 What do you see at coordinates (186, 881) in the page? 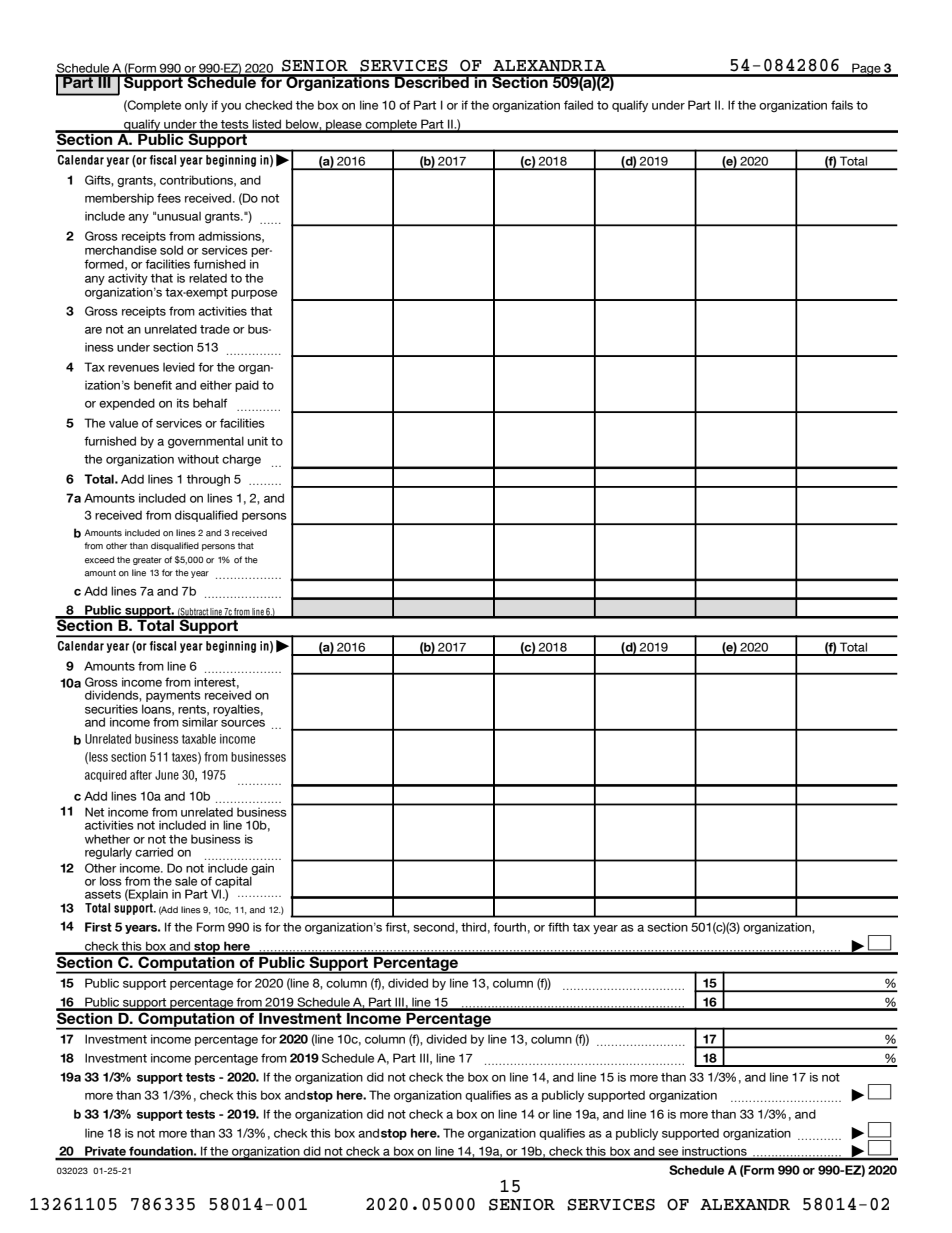
I see `sale` at bounding box center [186, 881].
